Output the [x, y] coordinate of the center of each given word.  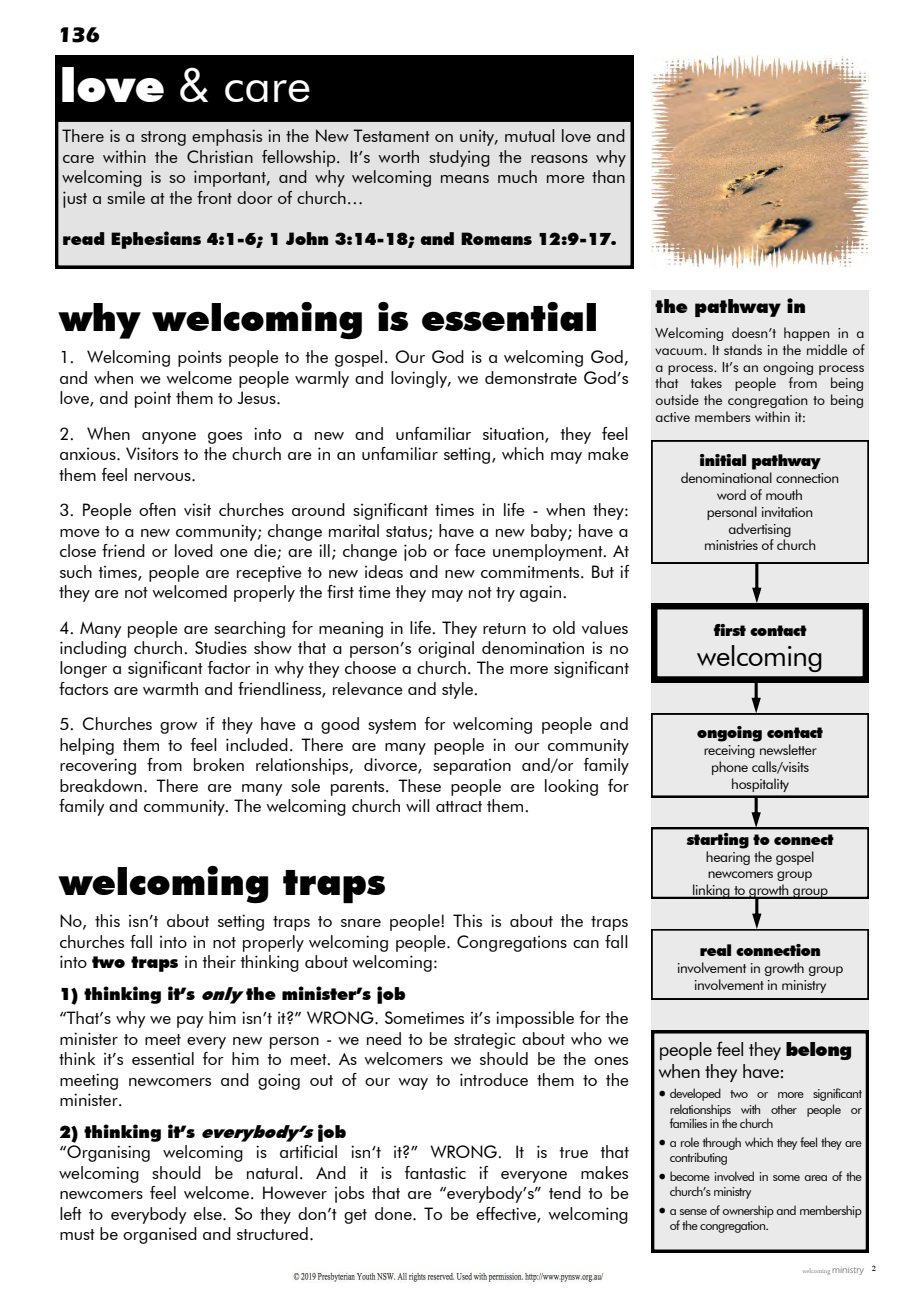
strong [163, 138]
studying [459, 158]
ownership [748, 1211]
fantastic [435, 1172]
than [608, 176]
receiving [729, 751]
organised [160, 1235]
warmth [170, 688]
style [459, 690]
